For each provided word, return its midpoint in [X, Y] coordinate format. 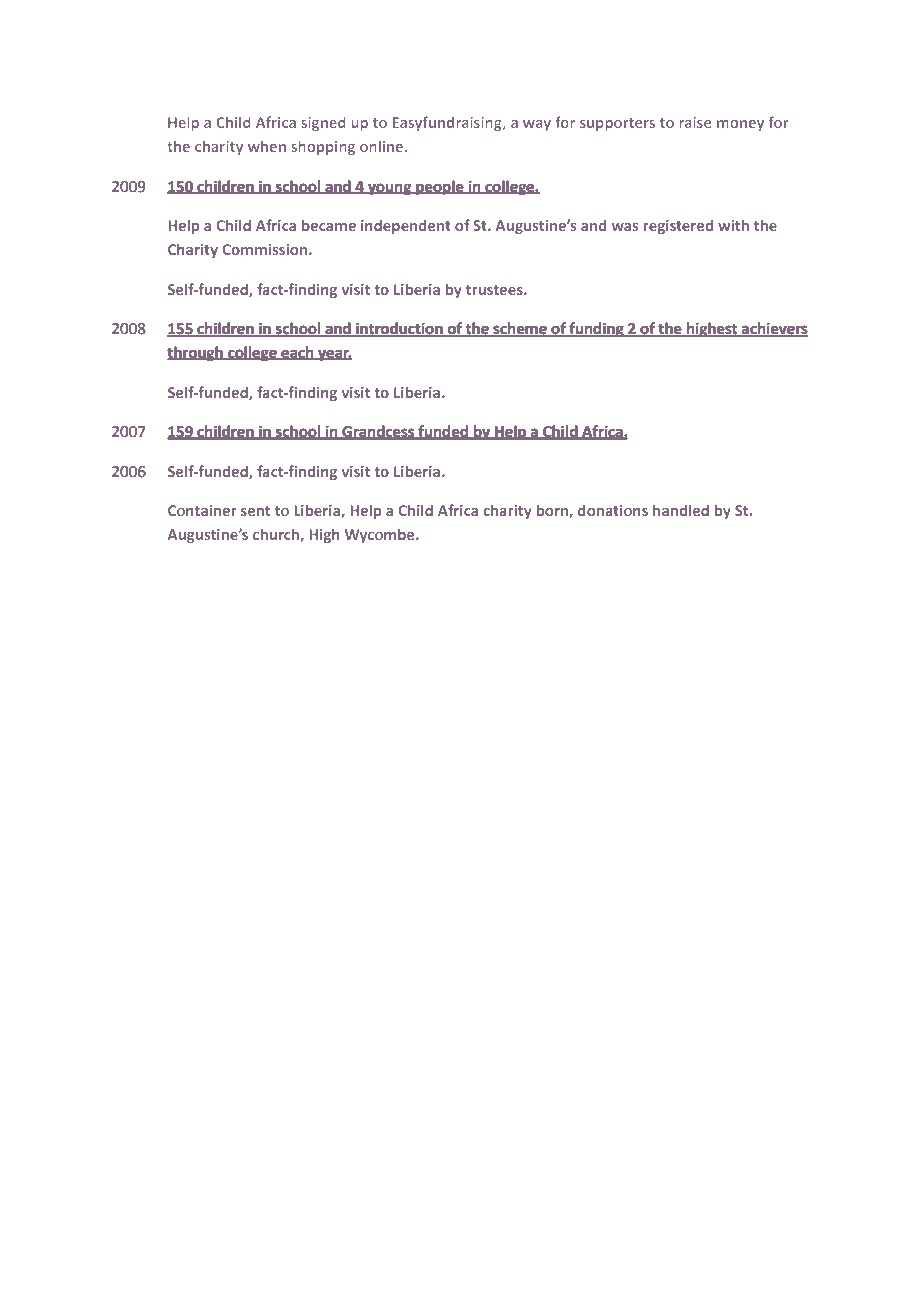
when [267, 146]
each [297, 353]
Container [202, 510]
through [196, 354]
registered [678, 226]
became [329, 225]
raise [695, 122]
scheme [520, 329]
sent [255, 511]
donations [613, 510]
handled [681, 510]
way [537, 125]
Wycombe [381, 535]
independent [406, 226]
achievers [774, 329]
